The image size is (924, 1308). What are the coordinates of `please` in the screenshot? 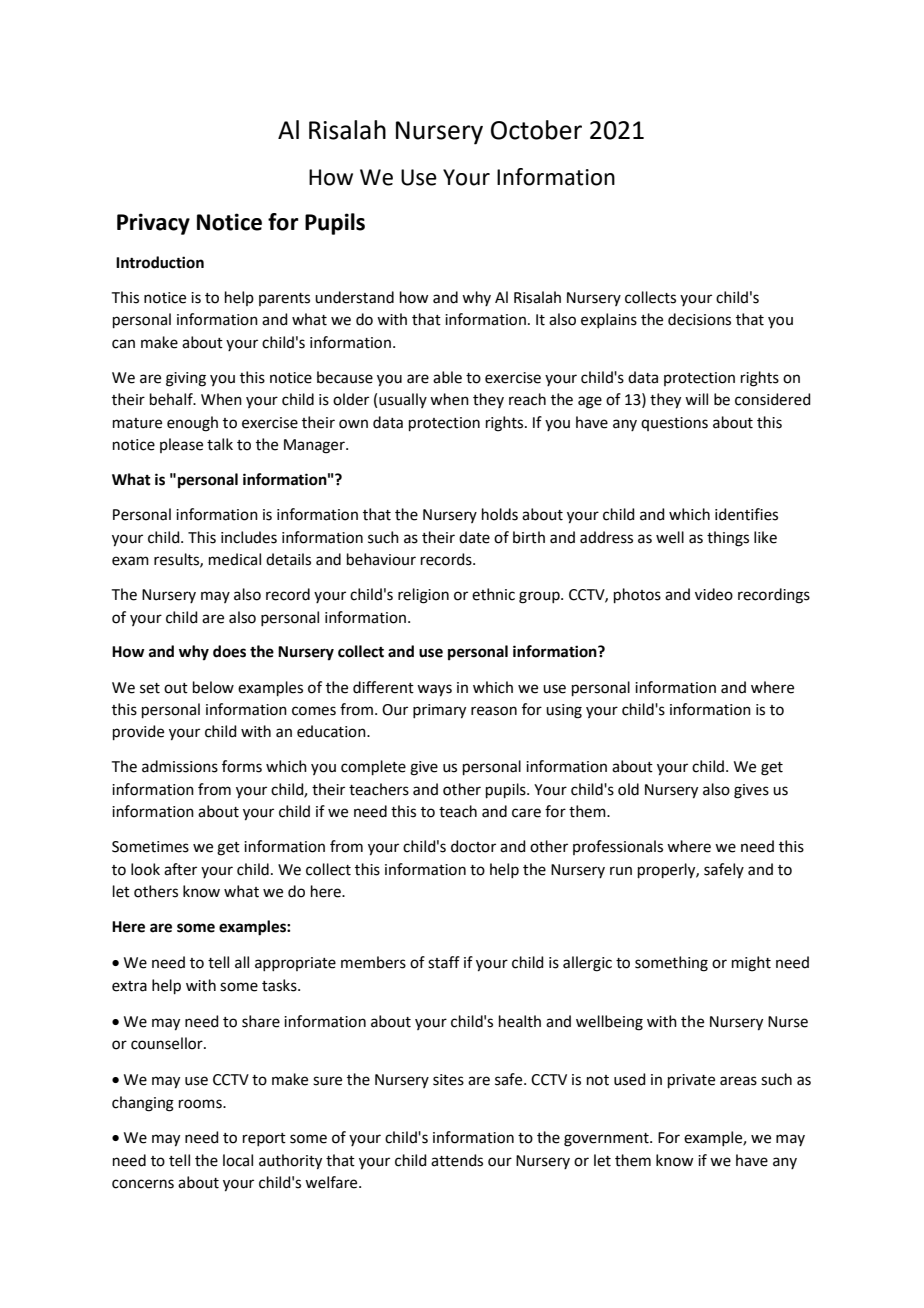 It's located at (181, 445).
